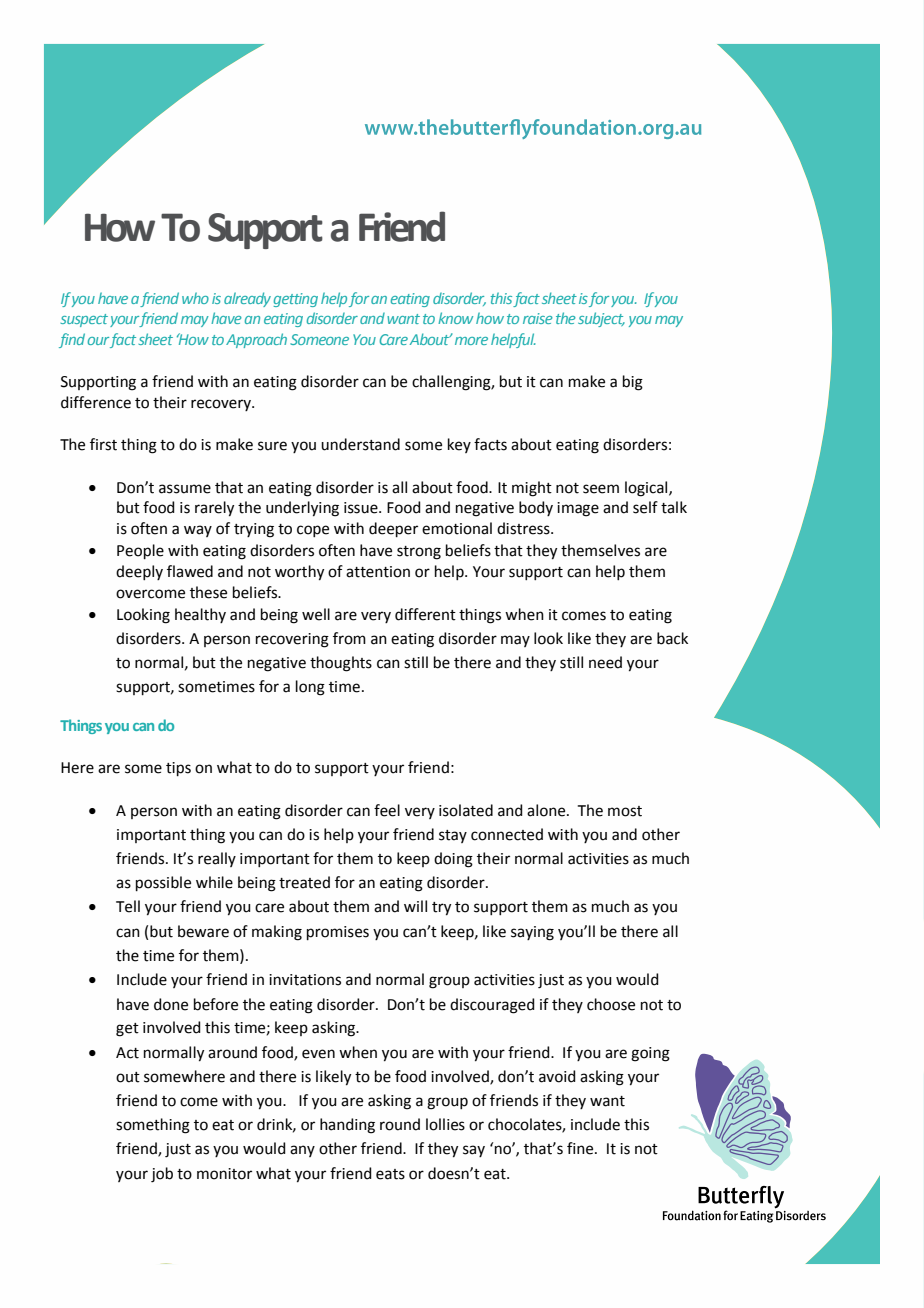  I want to click on suspect, so click(84, 320).
